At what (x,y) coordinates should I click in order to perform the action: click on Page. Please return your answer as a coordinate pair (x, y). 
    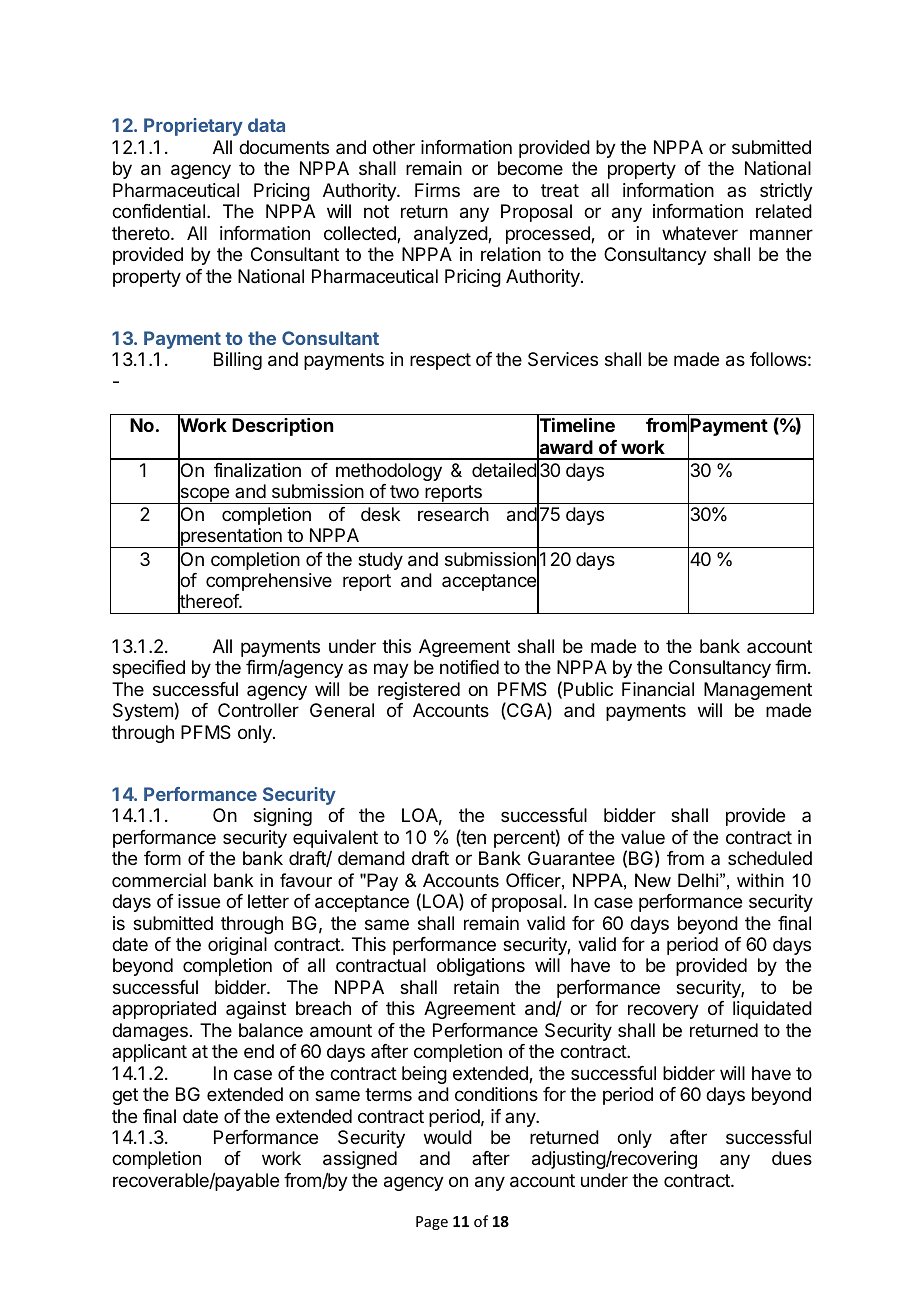
    Looking at the image, I should click on (432, 1223).
